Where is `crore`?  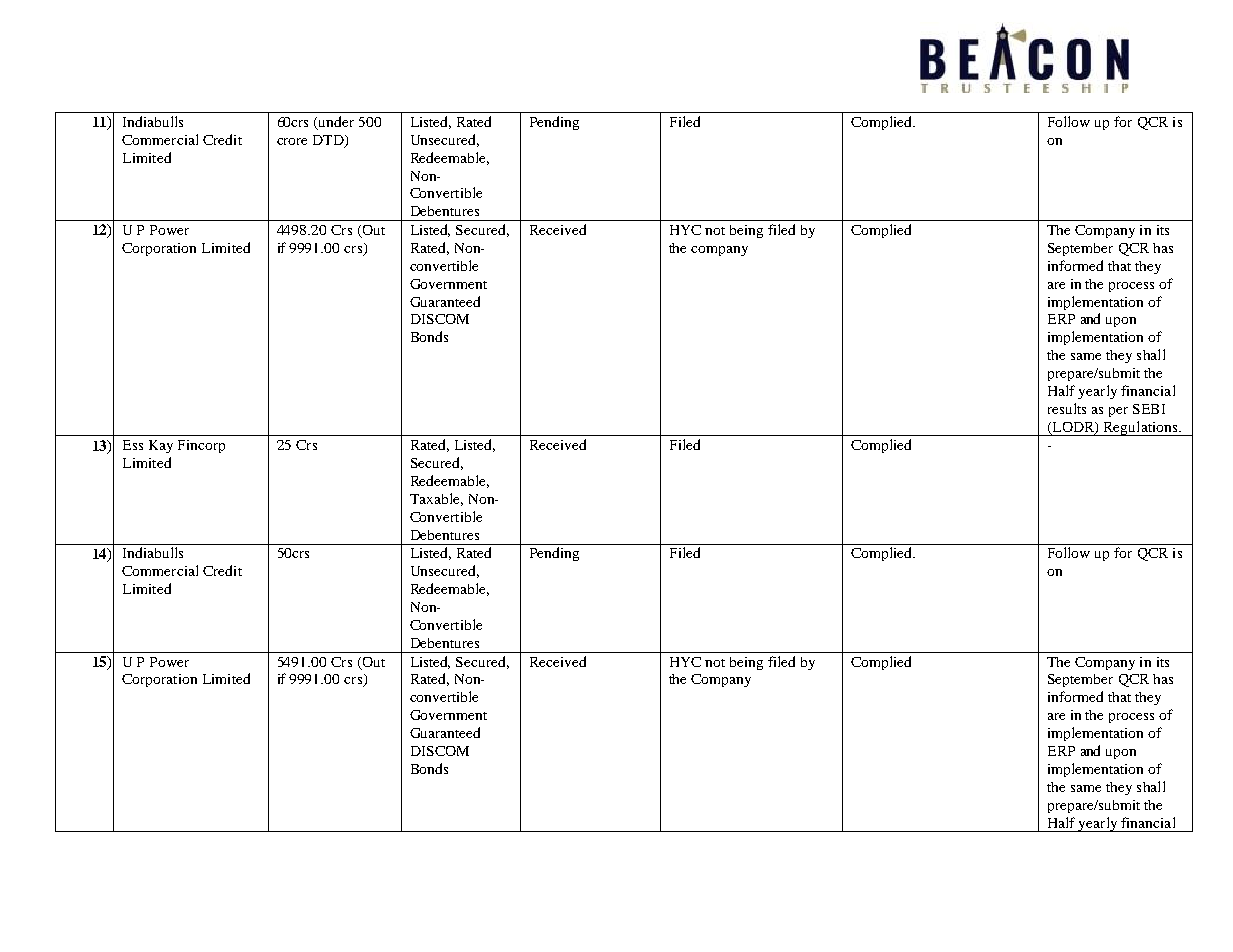 crore is located at coordinates (292, 141).
